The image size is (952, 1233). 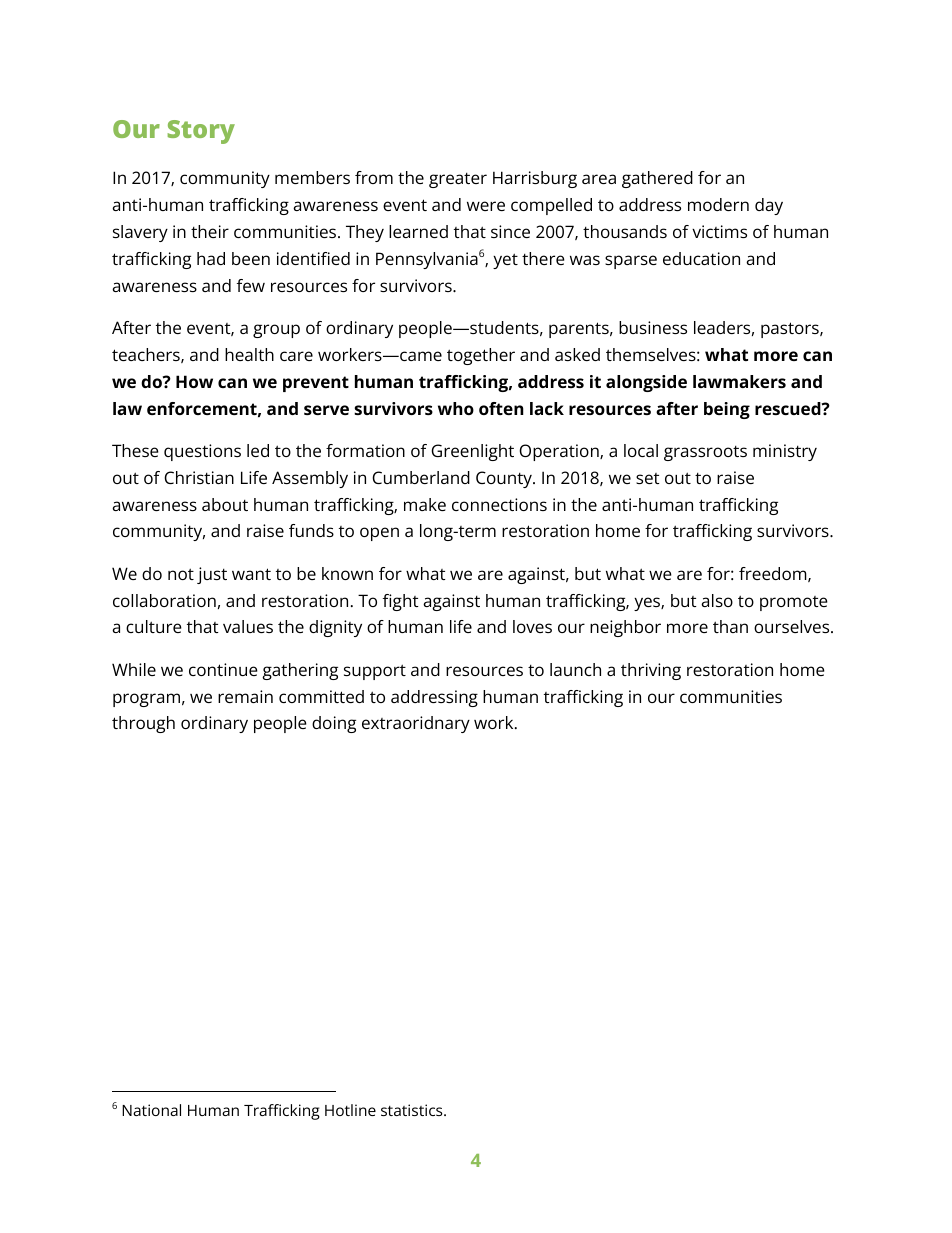 What do you see at coordinates (472, 452) in the page?
I see `Greenlight` at bounding box center [472, 452].
